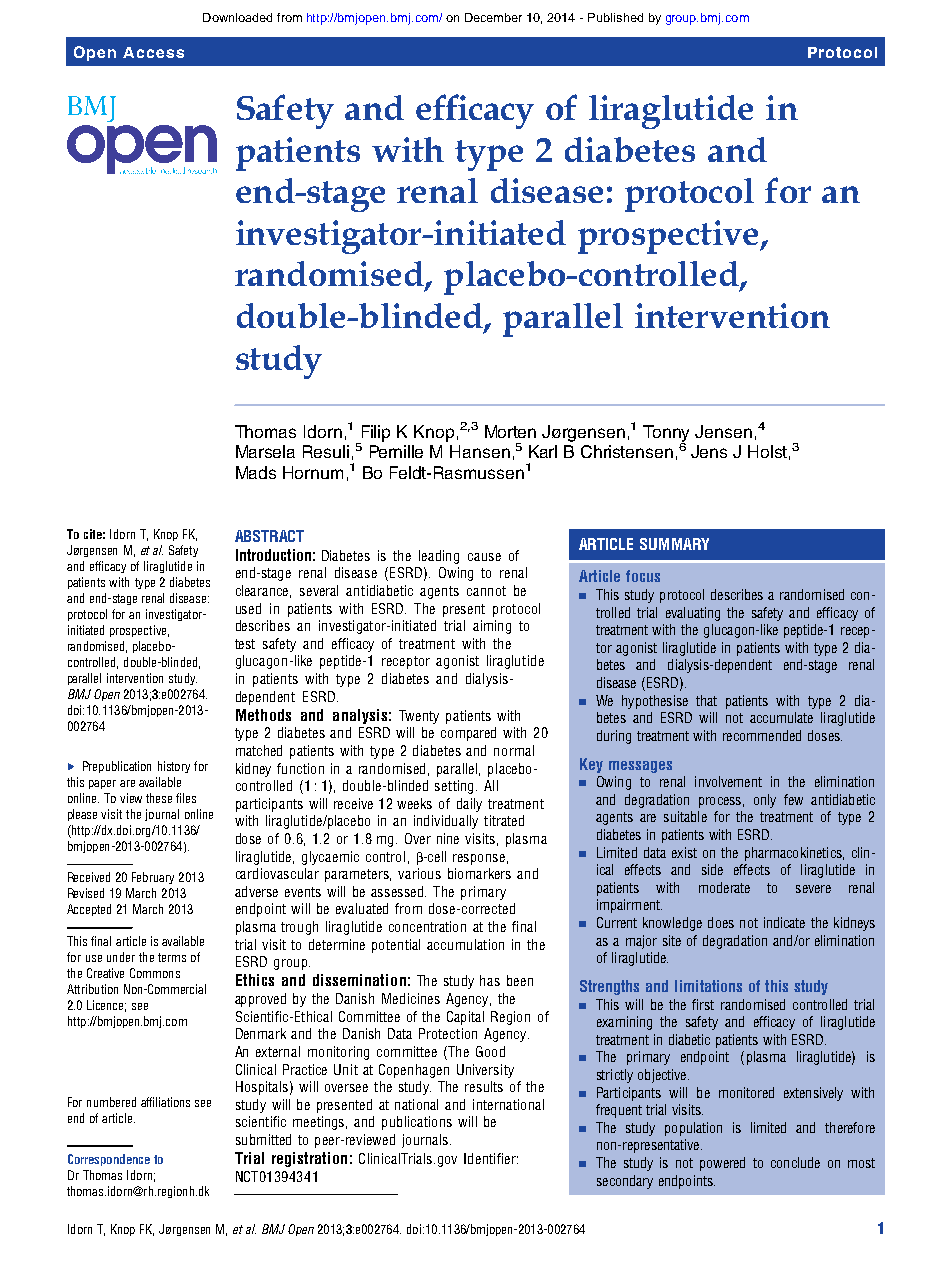  I want to click on history, so click(174, 767).
